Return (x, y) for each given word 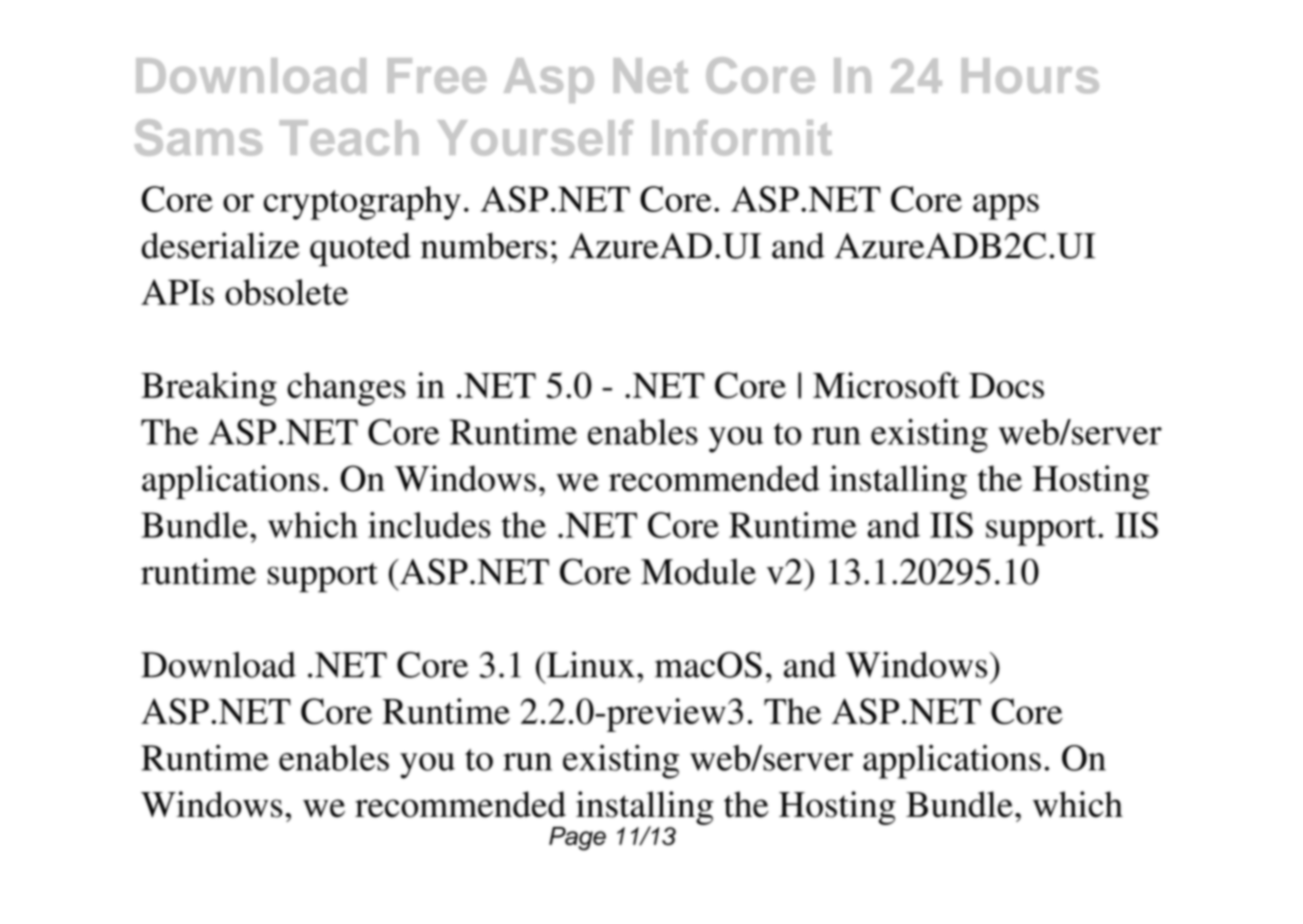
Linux (590, 664)
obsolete (286, 292)
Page (577, 839)
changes (346, 389)
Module (698, 571)
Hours (1030, 76)
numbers (484, 245)
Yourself (535, 138)
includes (429, 525)
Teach (349, 138)
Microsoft (886, 385)
